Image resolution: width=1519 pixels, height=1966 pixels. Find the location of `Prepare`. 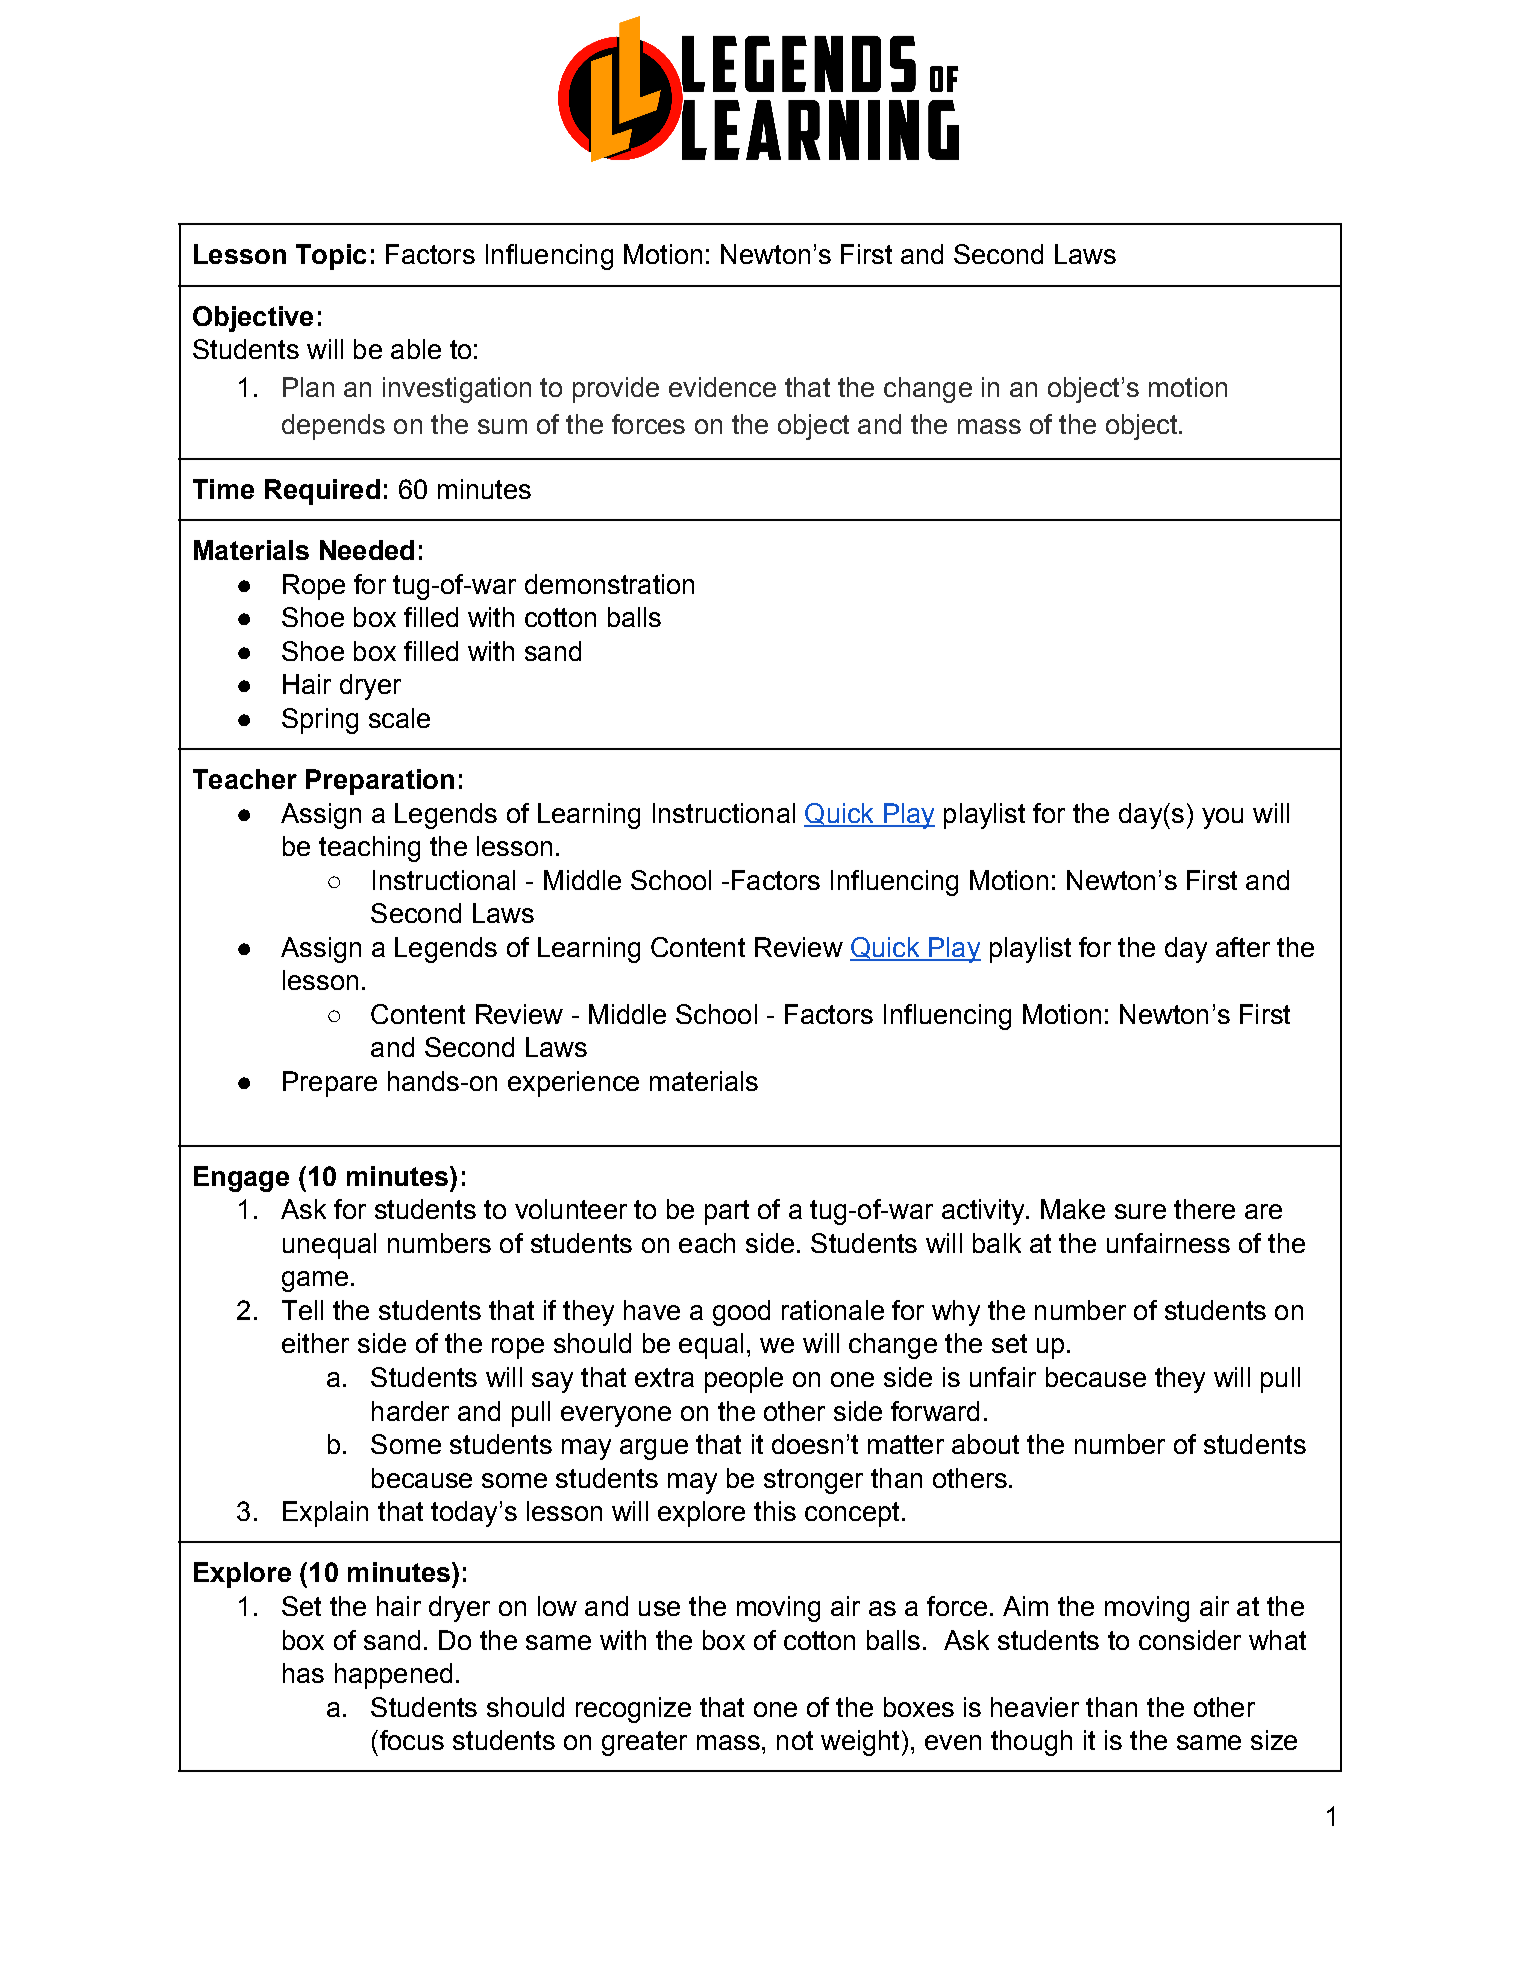

Prepare is located at coordinates (330, 1084).
